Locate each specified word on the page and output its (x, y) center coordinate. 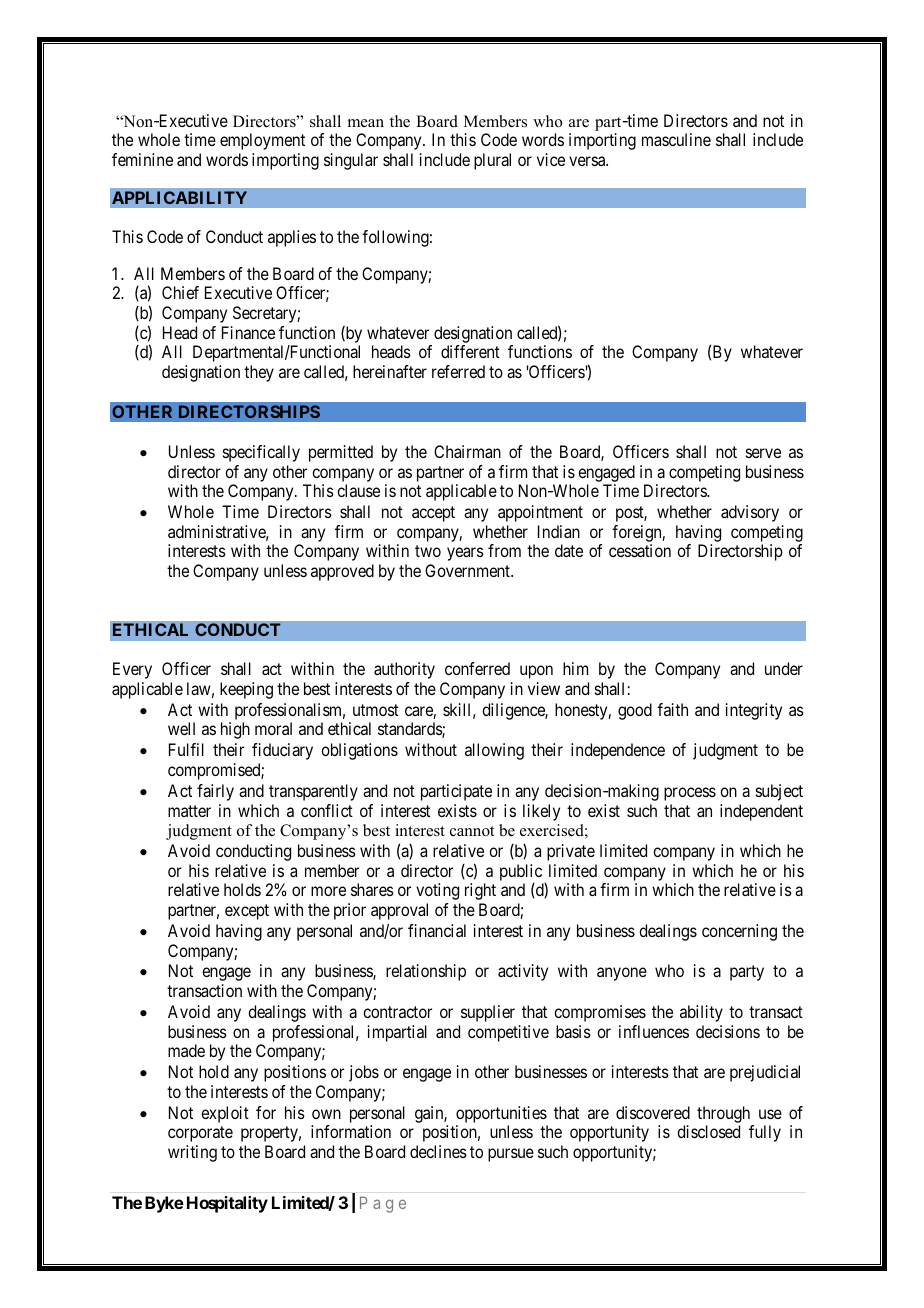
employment (262, 141)
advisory (750, 513)
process (690, 794)
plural (492, 161)
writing (192, 1153)
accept (433, 514)
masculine (676, 139)
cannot (472, 831)
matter (189, 811)
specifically (261, 453)
